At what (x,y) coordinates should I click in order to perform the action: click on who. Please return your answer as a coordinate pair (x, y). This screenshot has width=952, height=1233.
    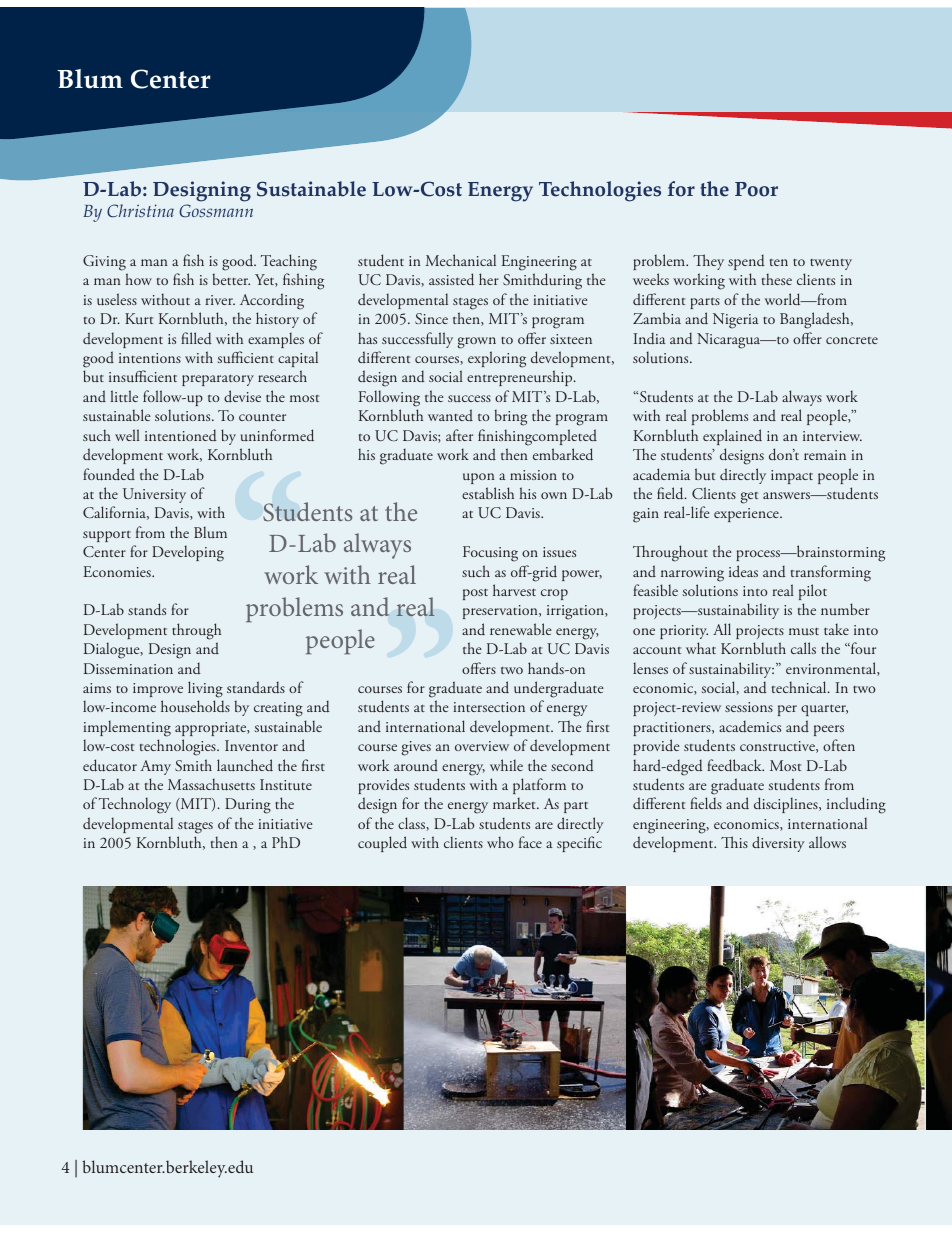
    Looking at the image, I should click on (500, 842).
